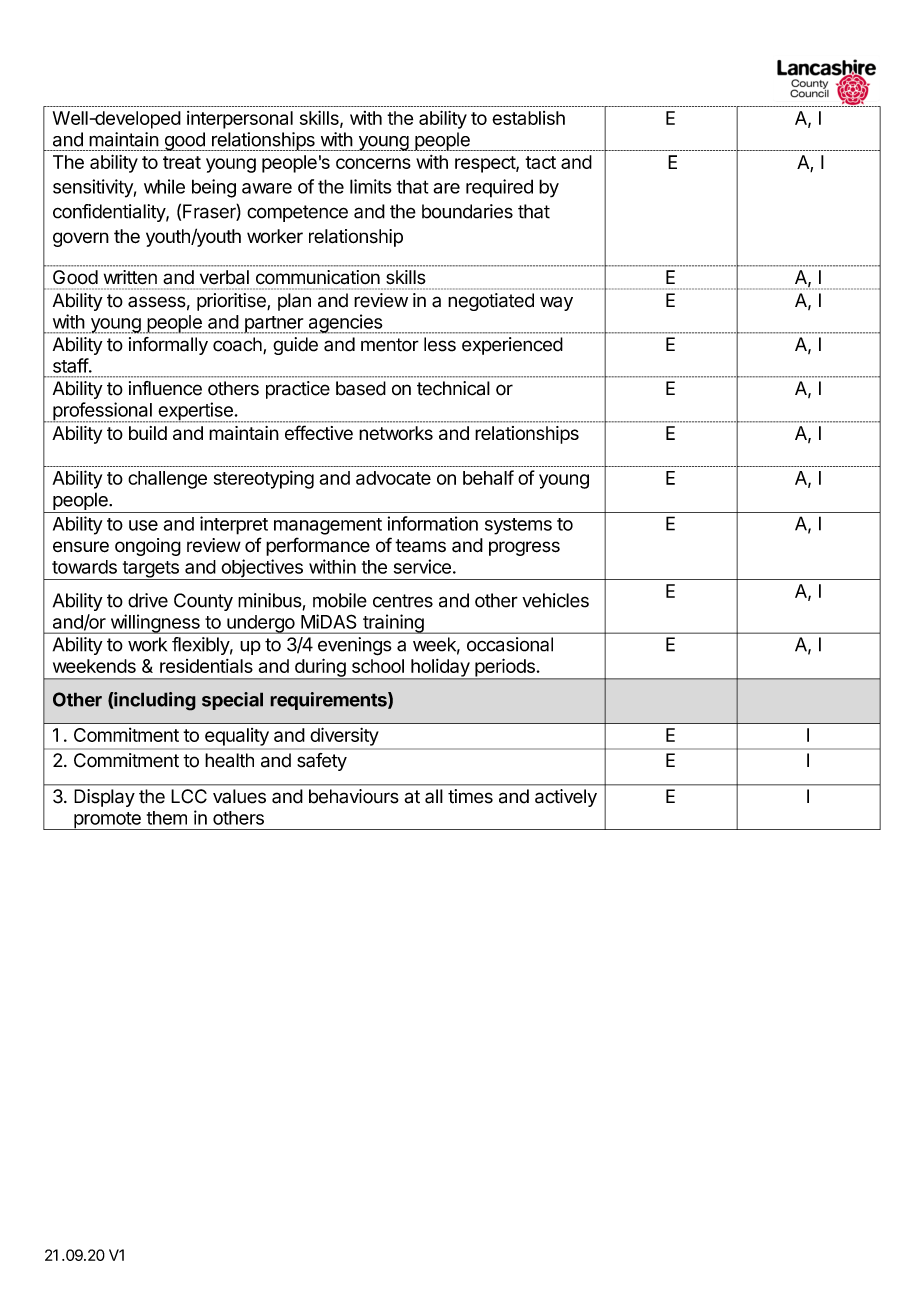  I want to click on challenge, so click(167, 480).
